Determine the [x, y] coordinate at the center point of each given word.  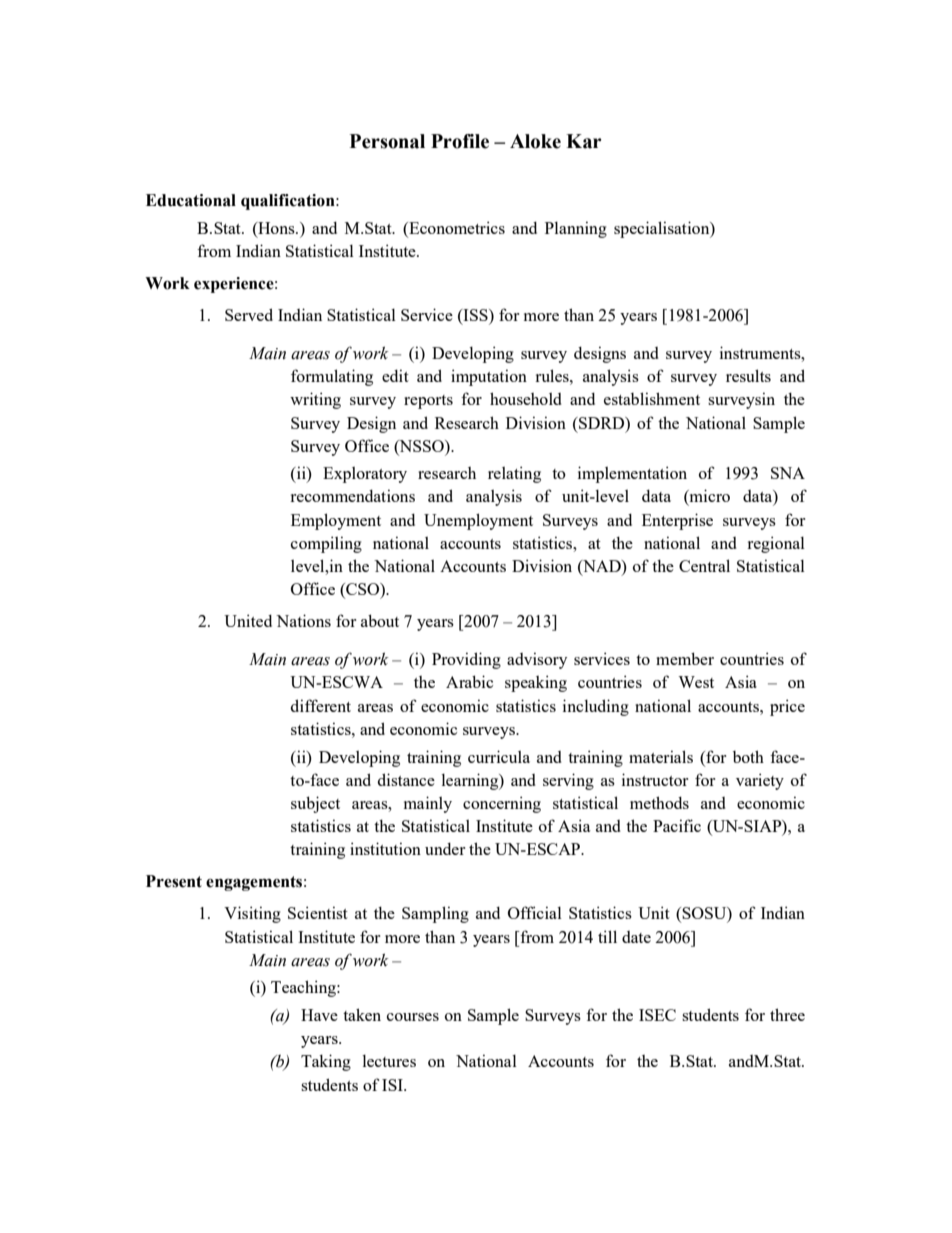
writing [315, 400]
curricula [499, 756]
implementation [632, 474]
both [748, 756]
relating [514, 474]
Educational [191, 200]
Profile [460, 141]
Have [319, 1015]
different [321, 705]
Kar [584, 141]
